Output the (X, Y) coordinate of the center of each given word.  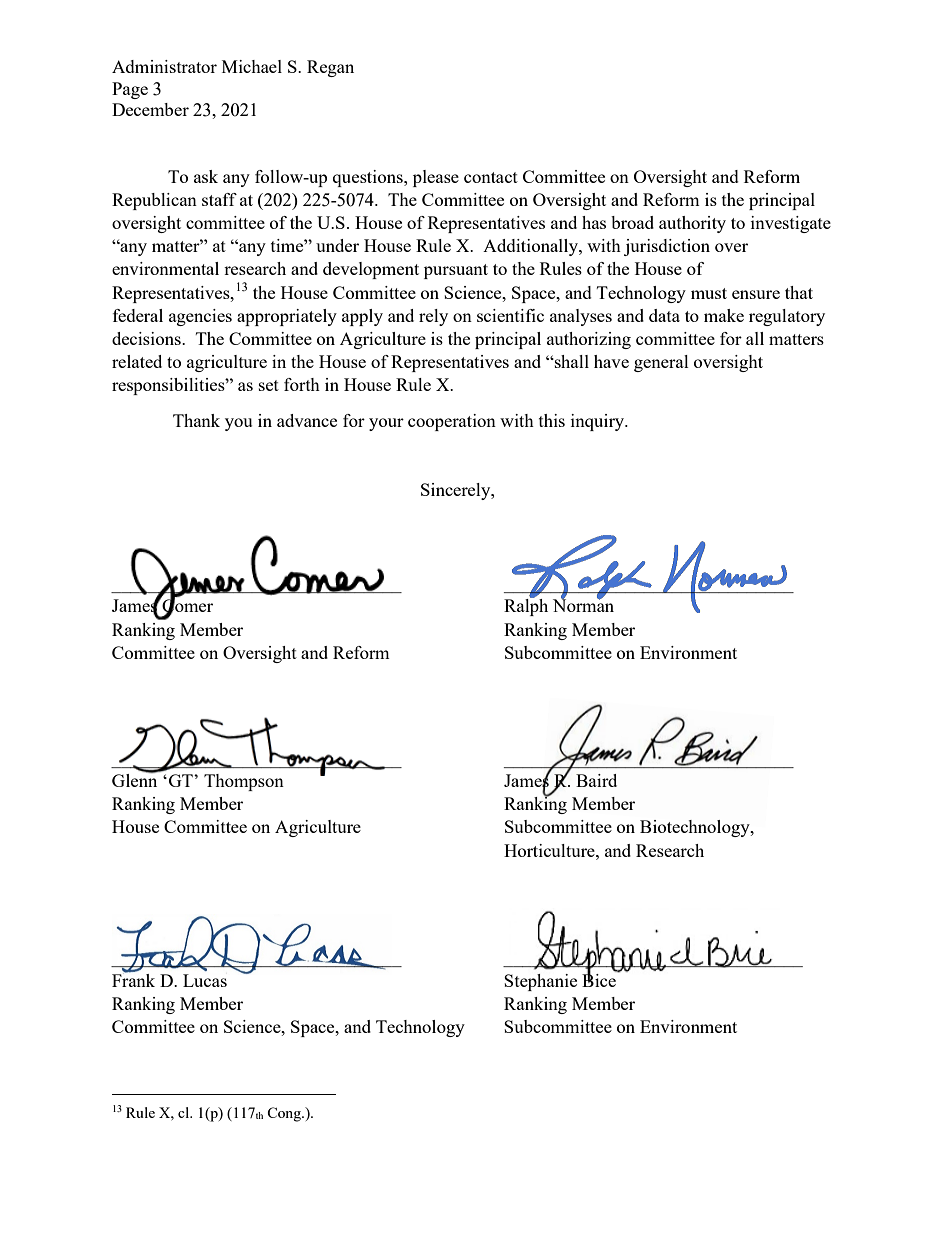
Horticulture (550, 850)
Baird (596, 780)
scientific (510, 315)
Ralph (526, 606)
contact (491, 177)
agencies (200, 317)
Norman (583, 604)
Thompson (244, 782)
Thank (196, 420)
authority (692, 224)
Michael (252, 66)
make (724, 315)
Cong (285, 1114)
